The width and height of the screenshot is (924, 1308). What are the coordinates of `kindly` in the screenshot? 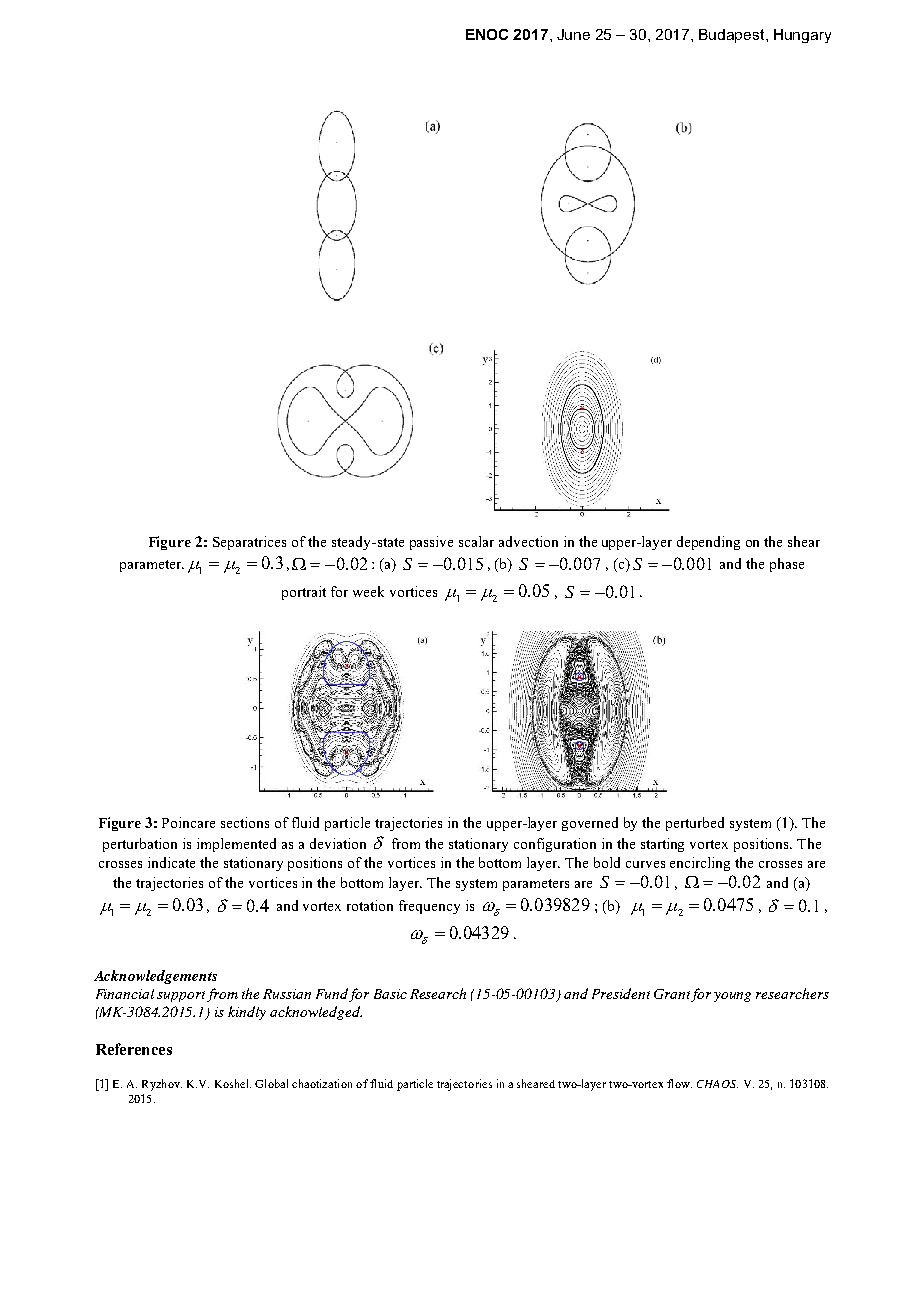 It's located at (247, 1013).
